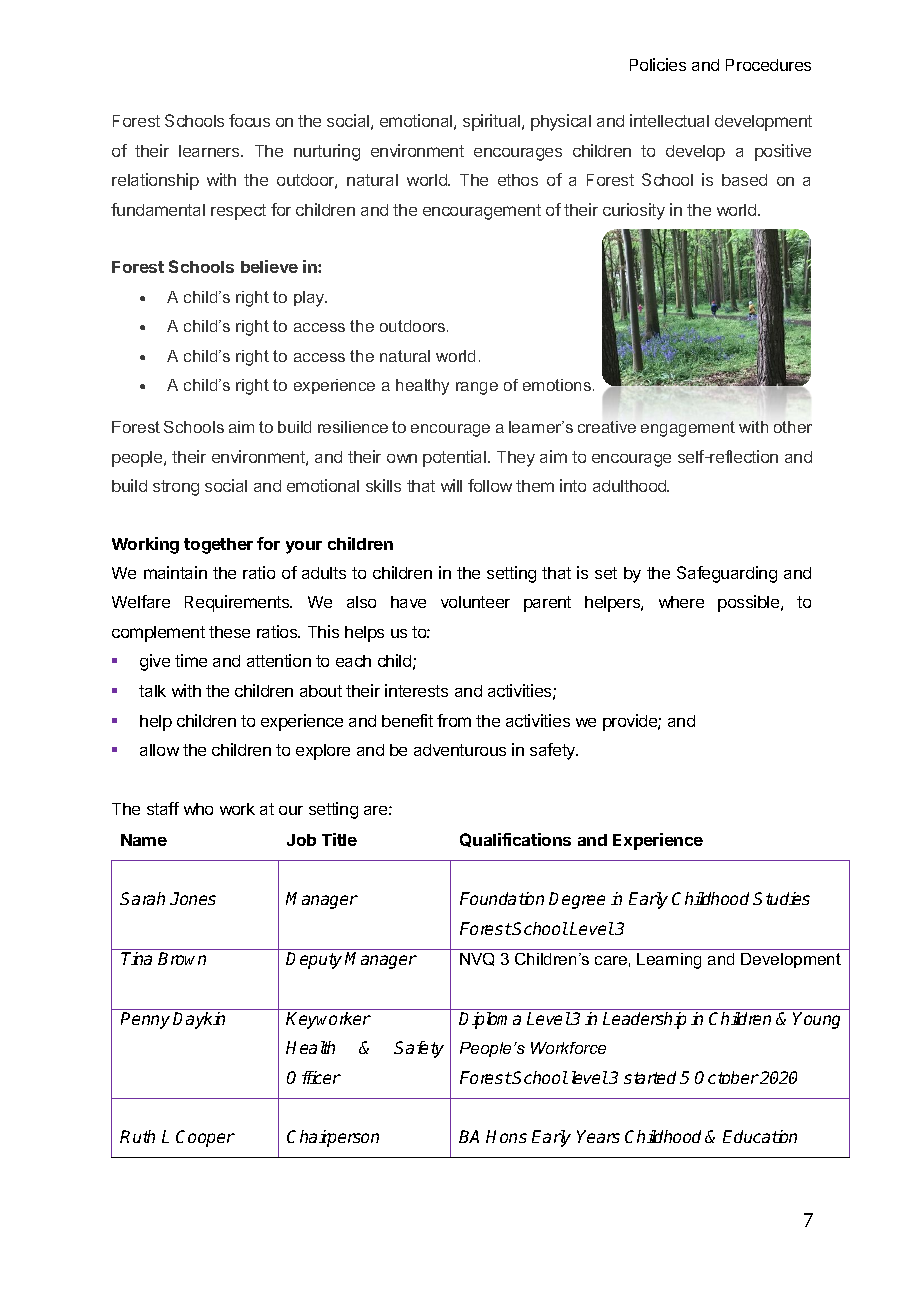 Image resolution: width=924 pixels, height=1308 pixels. I want to click on possible, so click(750, 603).
